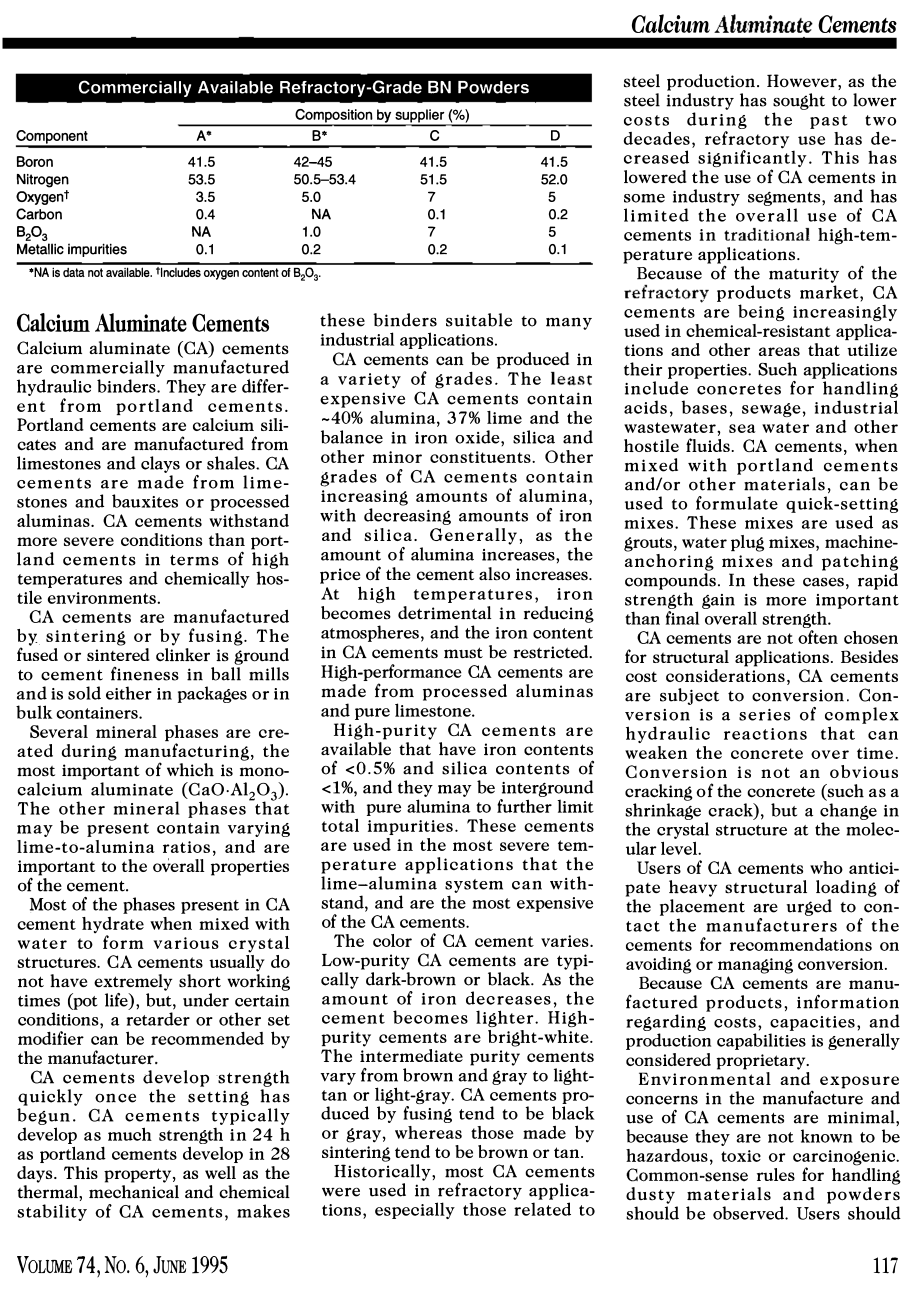 This image has height=1295, width=924. I want to click on mechanical, so click(134, 1190).
